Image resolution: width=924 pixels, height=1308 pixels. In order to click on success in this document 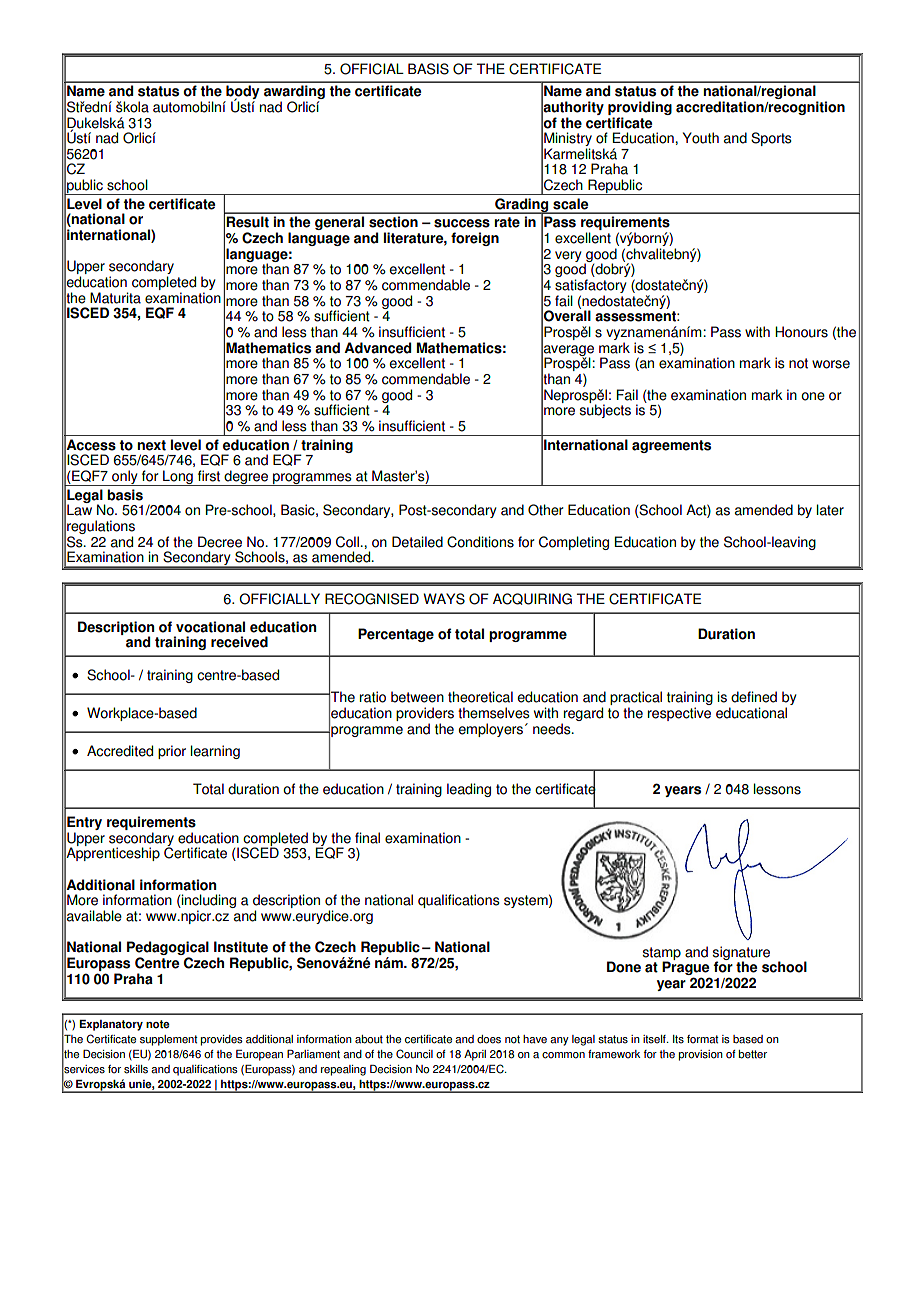, I will do `click(462, 223)`.
